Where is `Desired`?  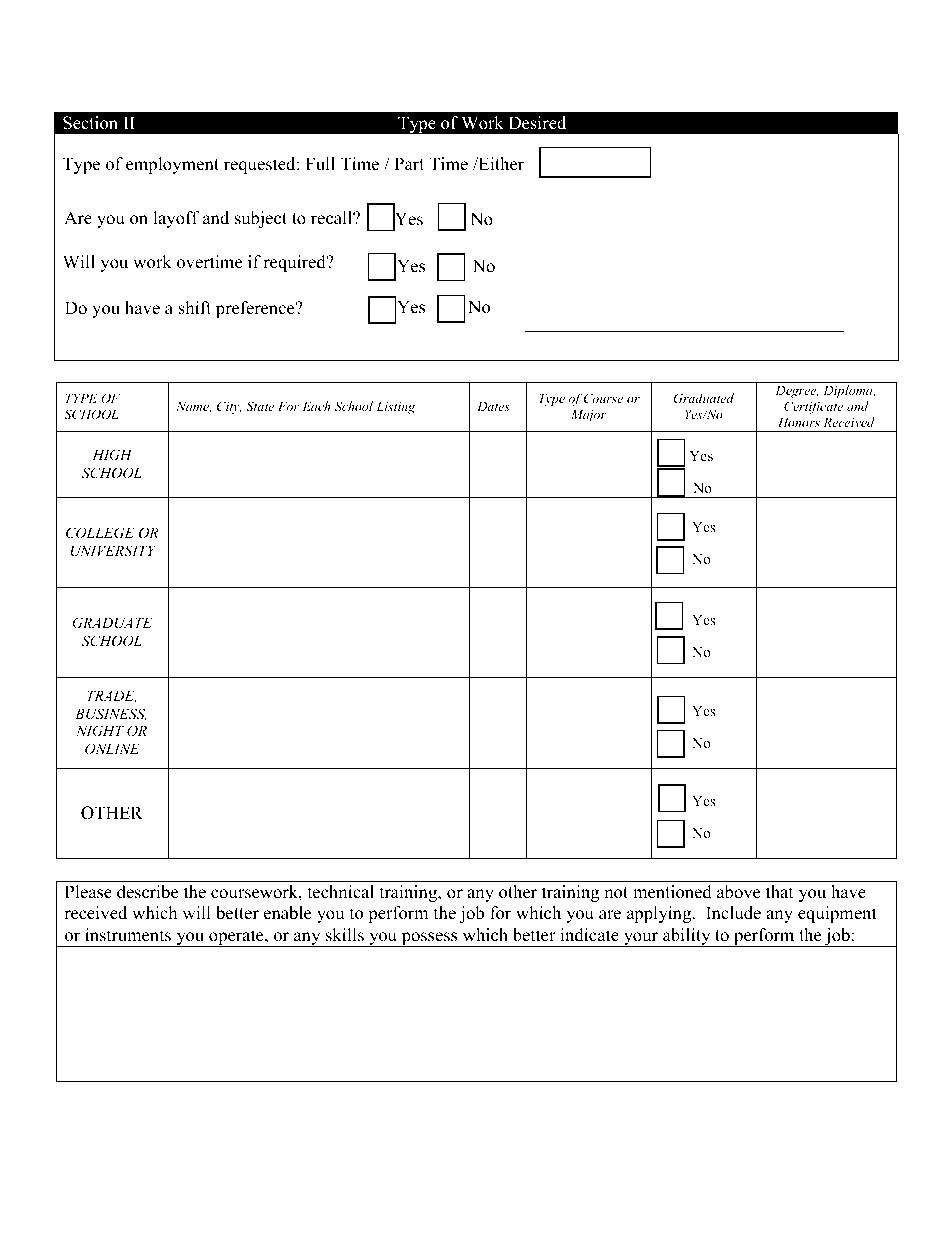
Desired is located at coordinates (537, 123).
